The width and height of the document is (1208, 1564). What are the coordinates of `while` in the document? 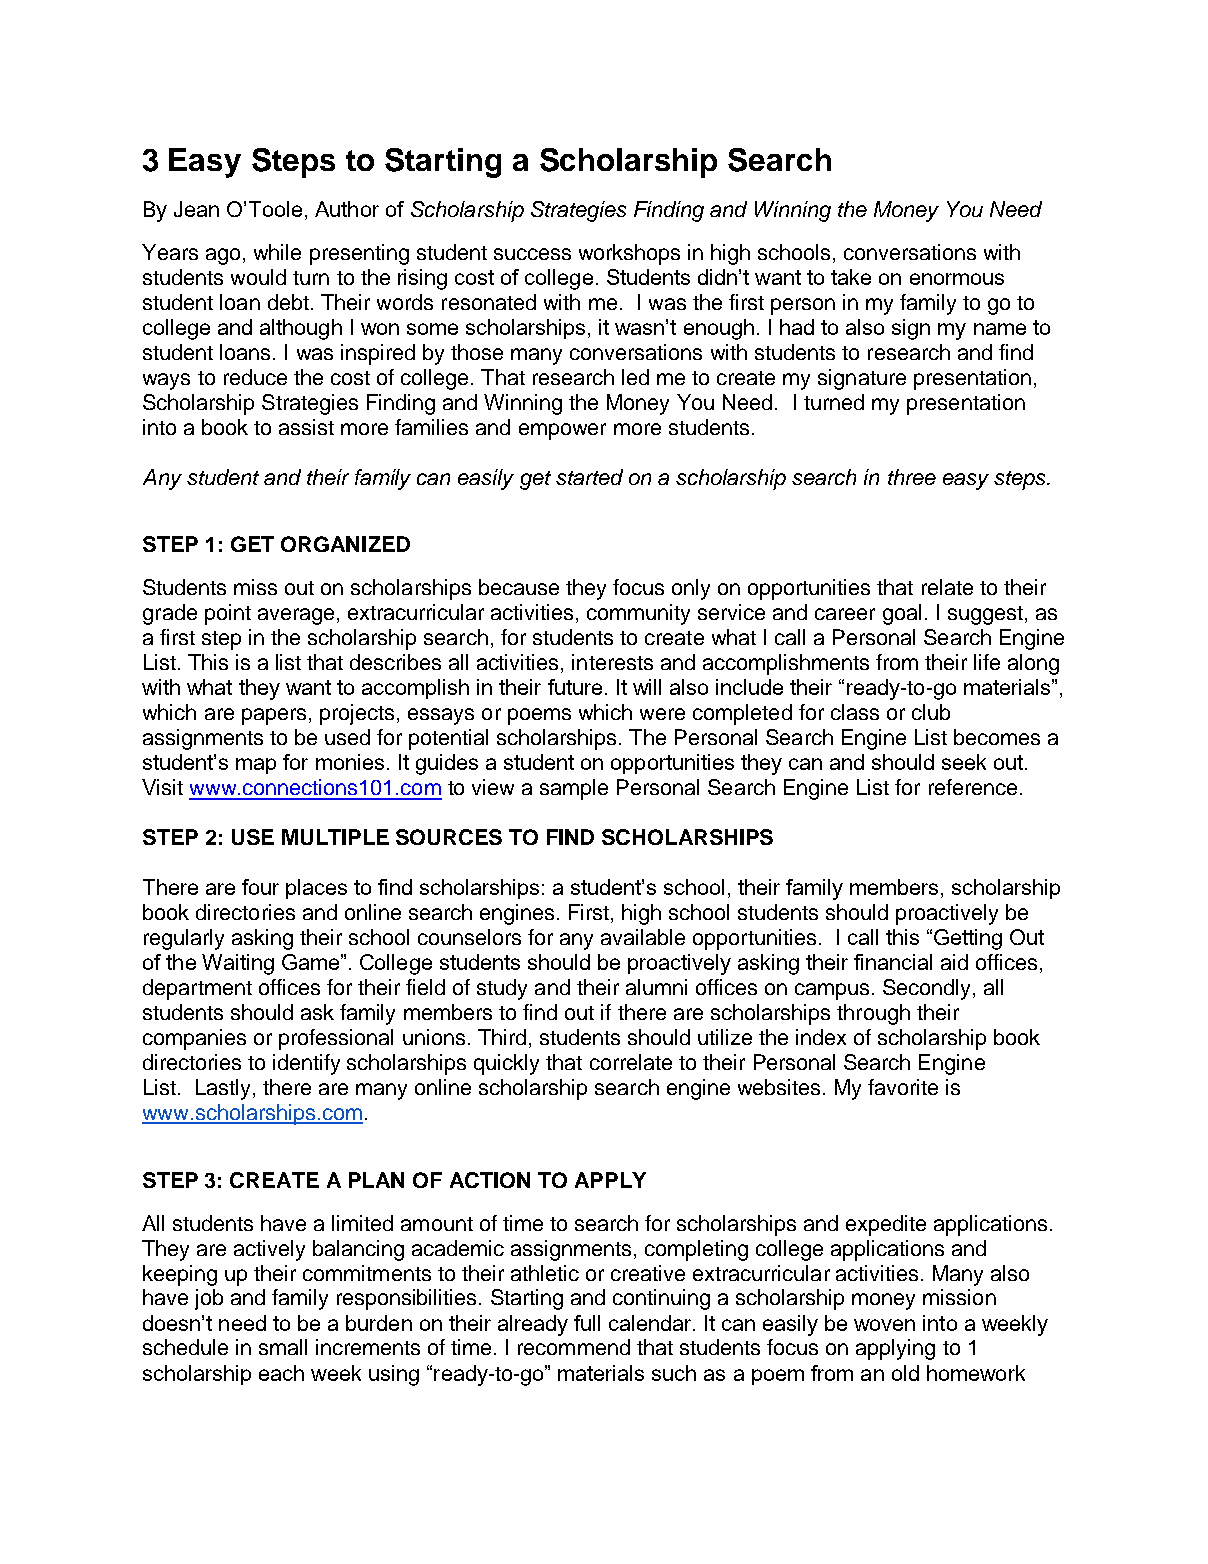 It's located at (277, 252).
